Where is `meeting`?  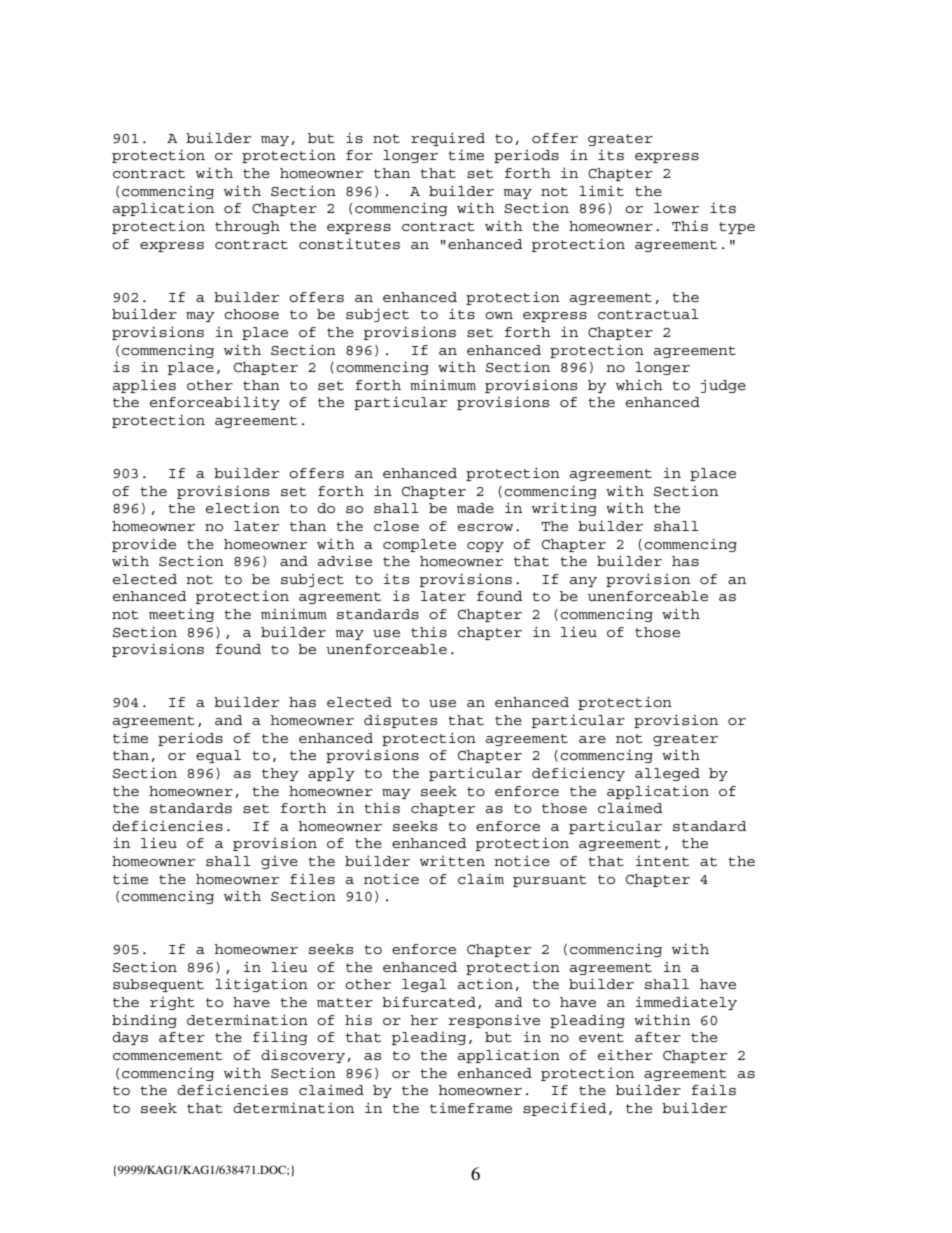 meeting is located at coordinates (181, 615).
